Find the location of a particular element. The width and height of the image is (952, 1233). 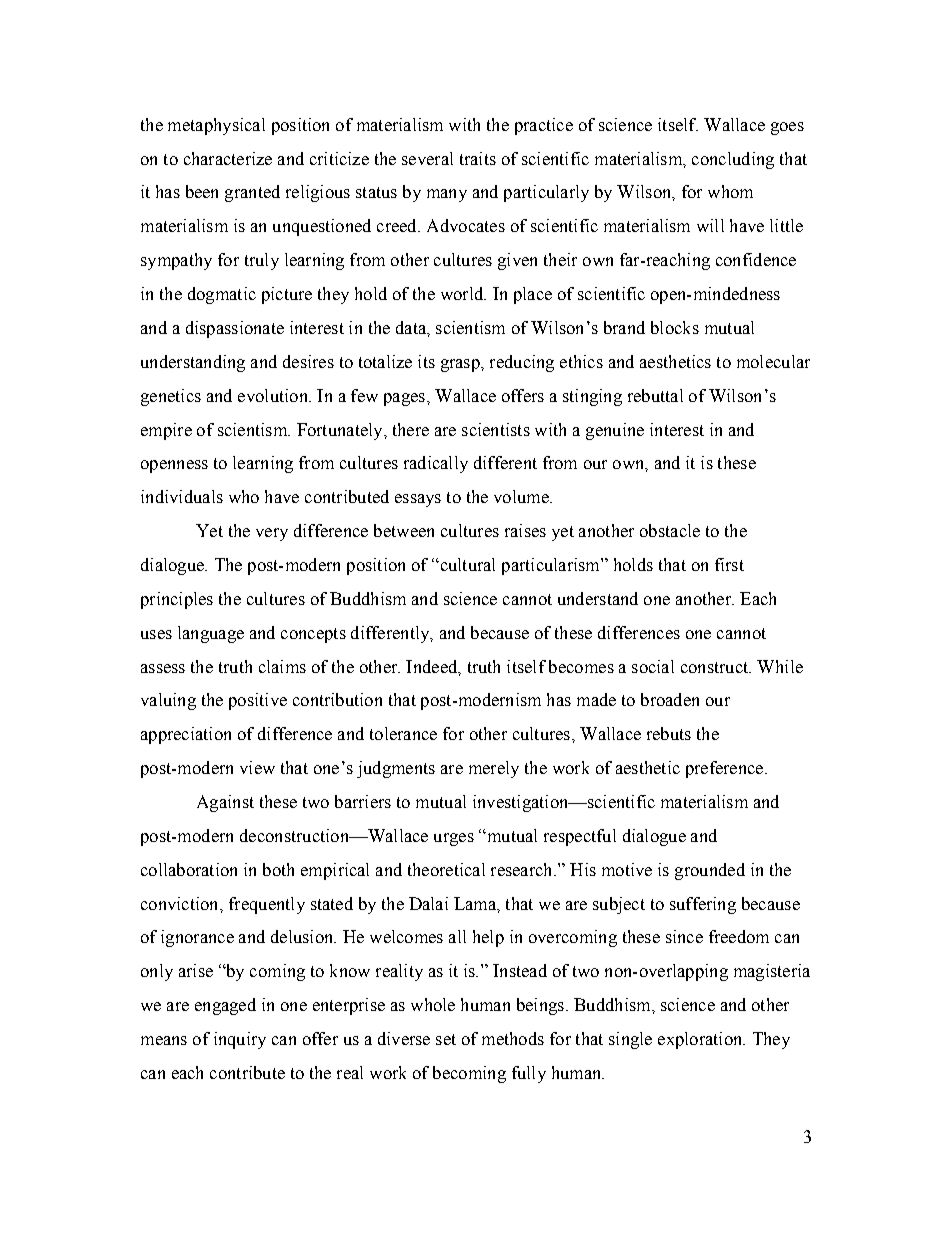

concluding is located at coordinates (733, 160).
